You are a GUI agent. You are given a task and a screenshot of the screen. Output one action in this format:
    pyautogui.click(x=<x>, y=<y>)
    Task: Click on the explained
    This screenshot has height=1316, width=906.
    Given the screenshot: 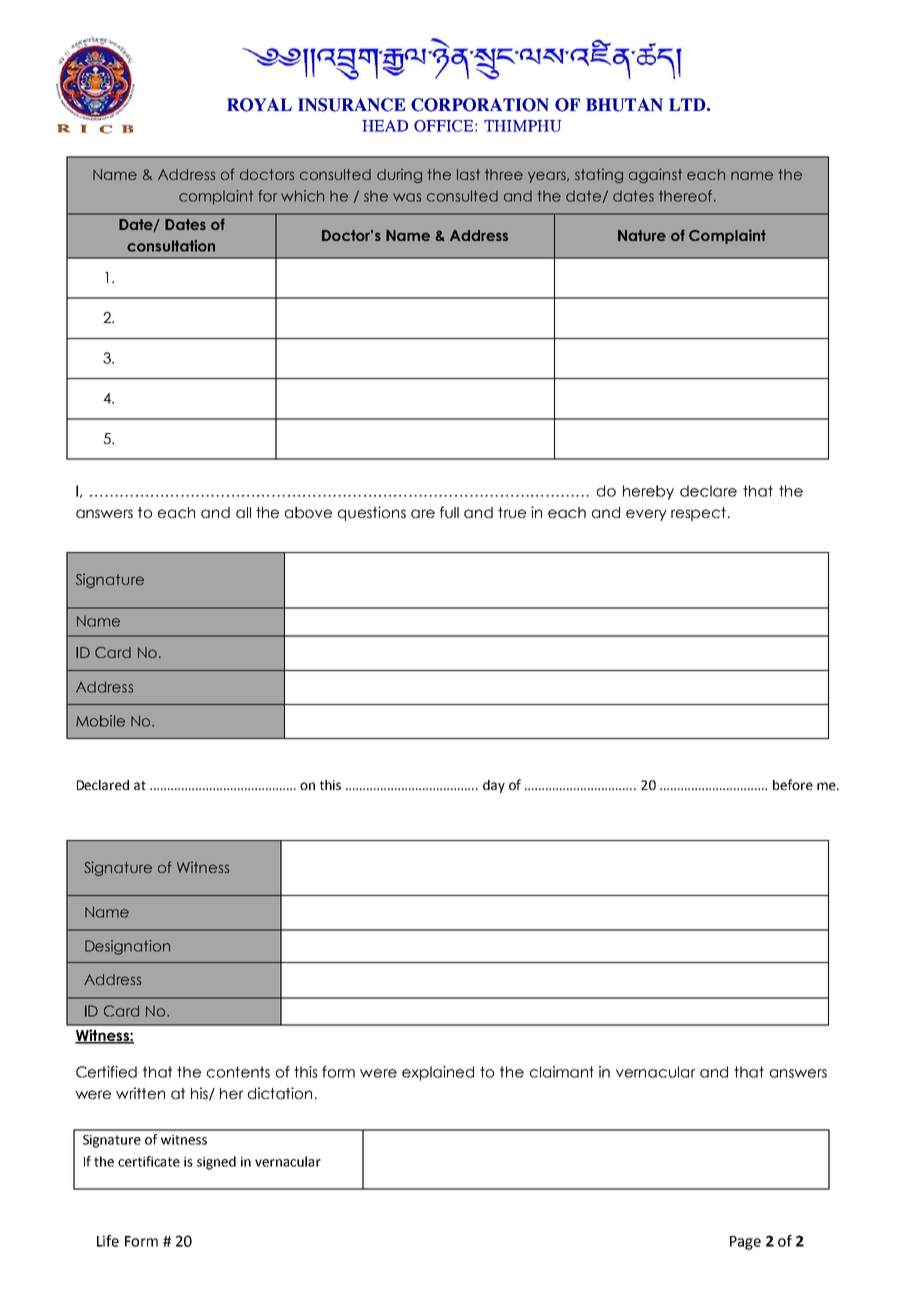 What is the action you would take?
    pyautogui.click(x=438, y=1073)
